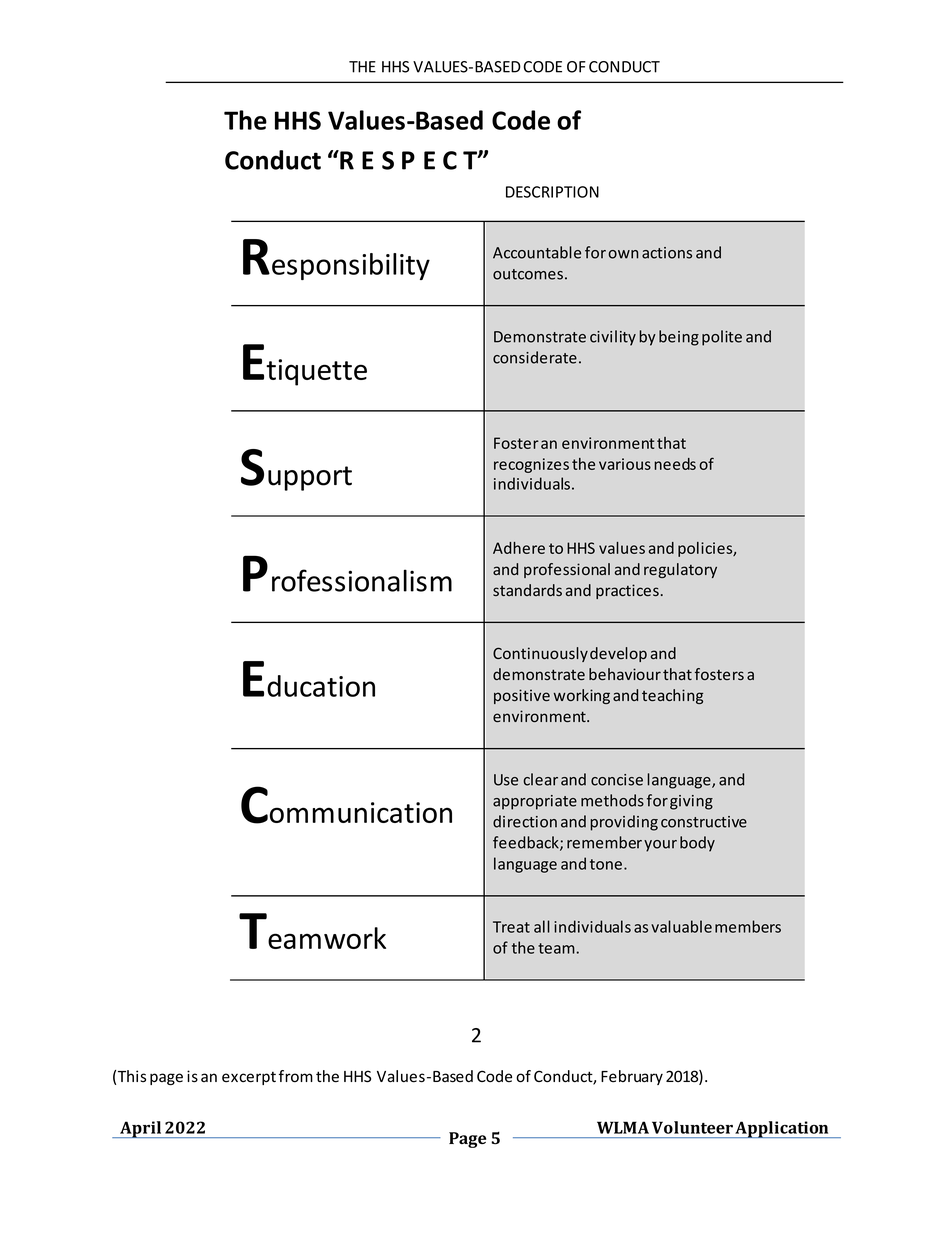 The width and height of the screenshot is (952, 1233). What do you see at coordinates (506, 780) in the screenshot?
I see `Use` at bounding box center [506, 780].
